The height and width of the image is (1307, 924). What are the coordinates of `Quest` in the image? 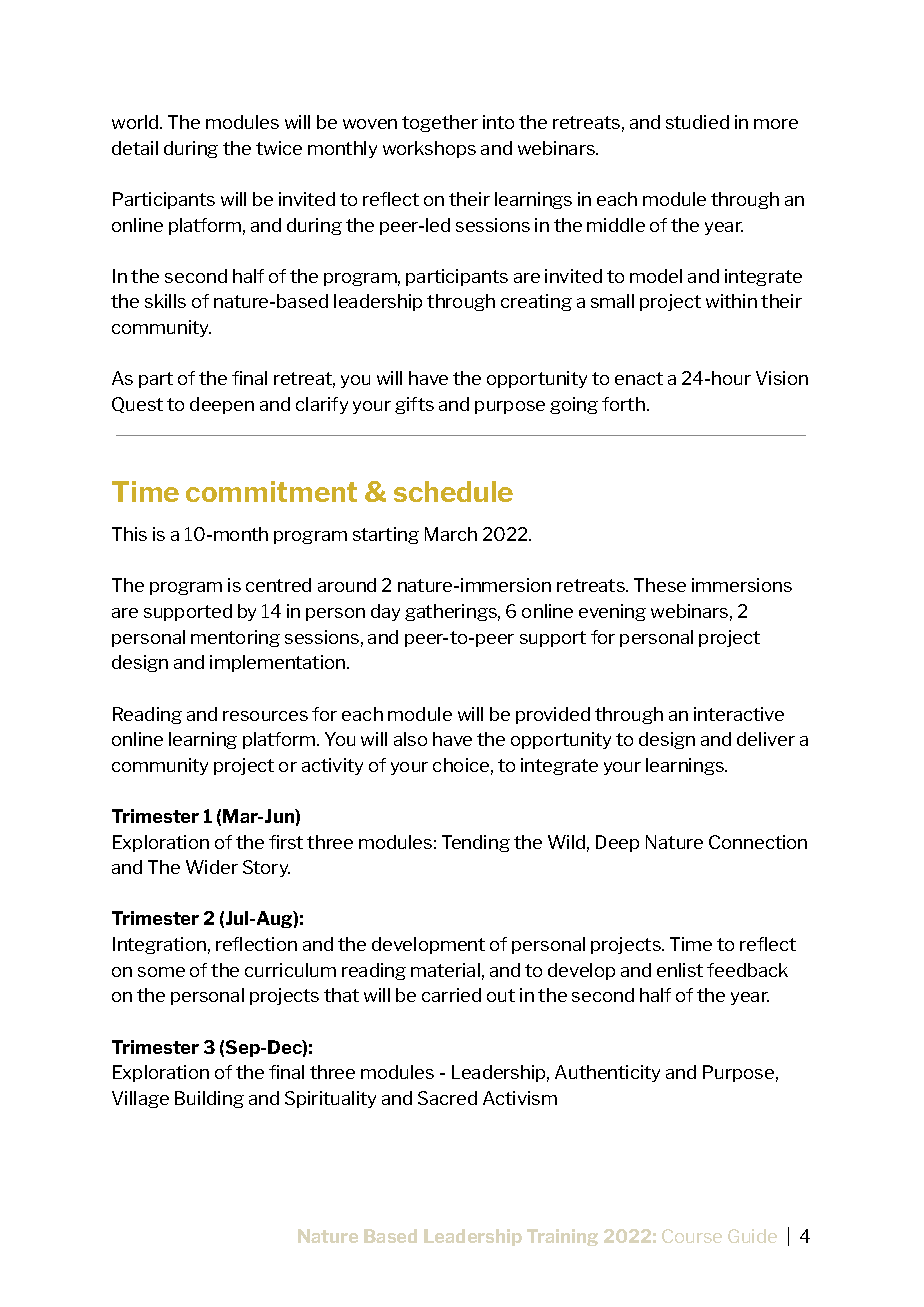 It's located at (137, 405).
